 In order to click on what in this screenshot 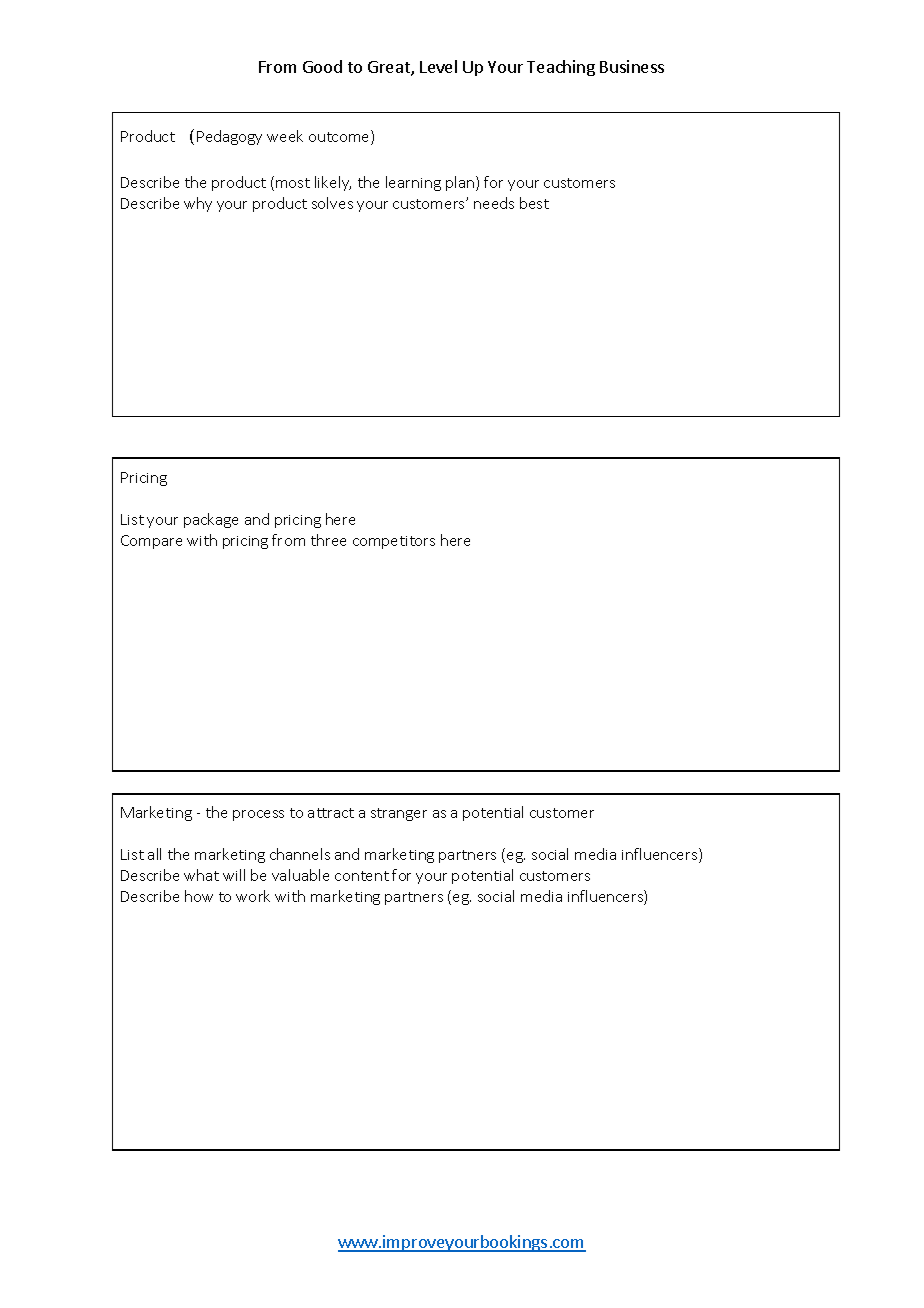, I will do `click(201, 875)`.
